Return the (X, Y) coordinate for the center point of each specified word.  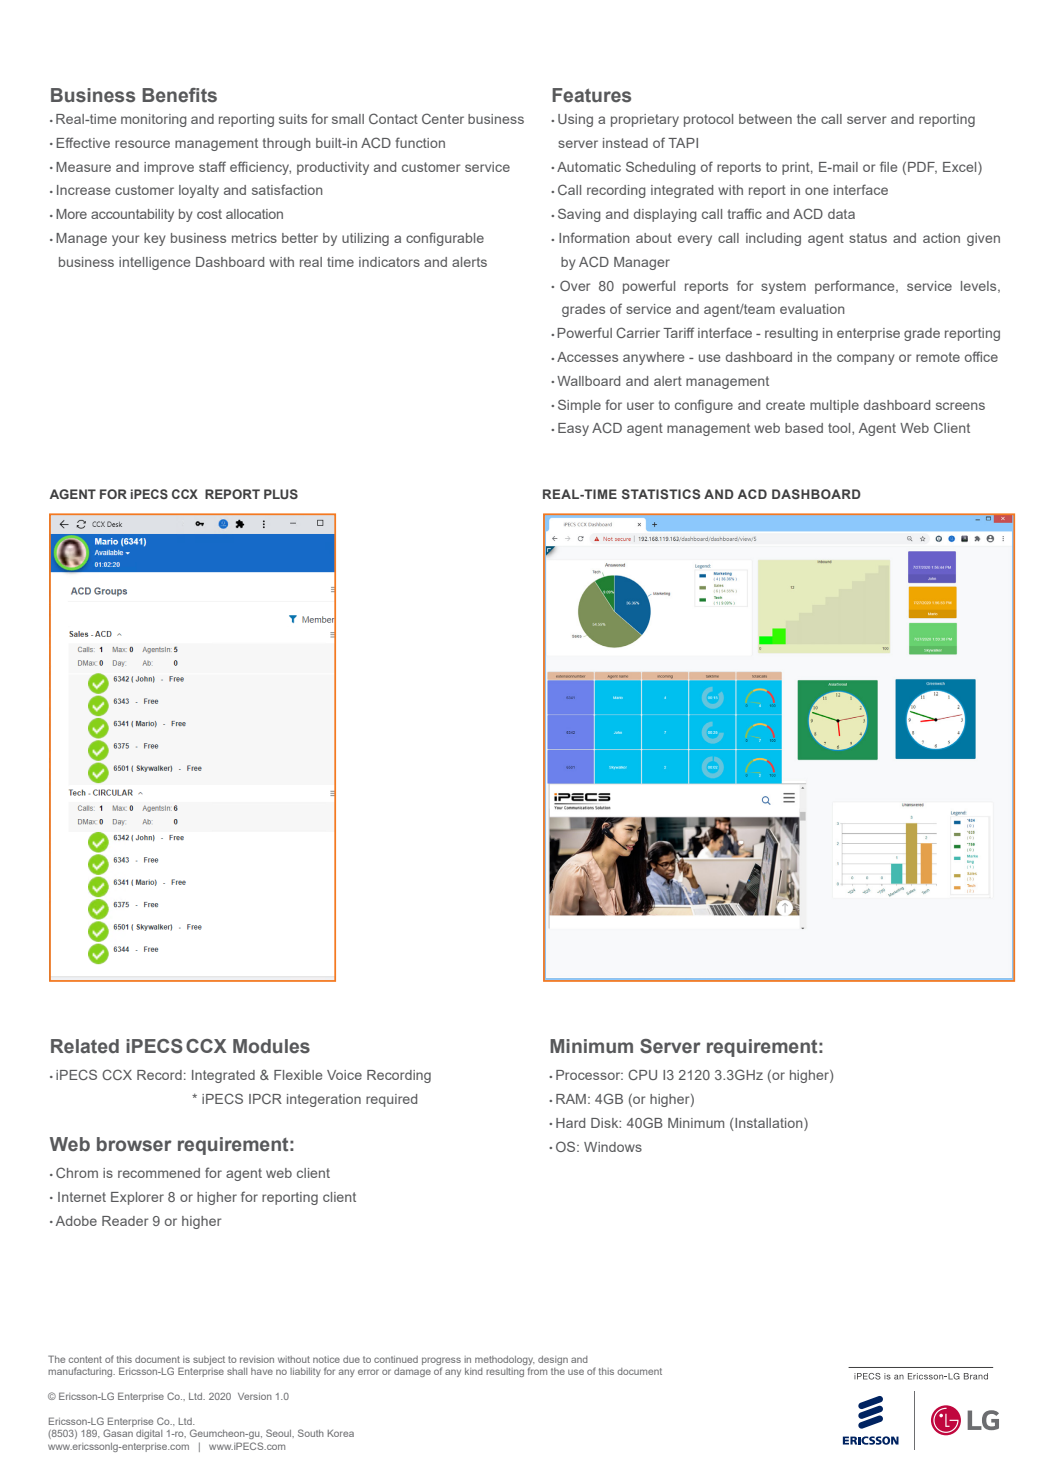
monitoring (154, 120)
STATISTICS (661, 494)
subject (209, 1360)
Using (575, 120)
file (888, 166)
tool (840, 428)
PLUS (281, 494)
